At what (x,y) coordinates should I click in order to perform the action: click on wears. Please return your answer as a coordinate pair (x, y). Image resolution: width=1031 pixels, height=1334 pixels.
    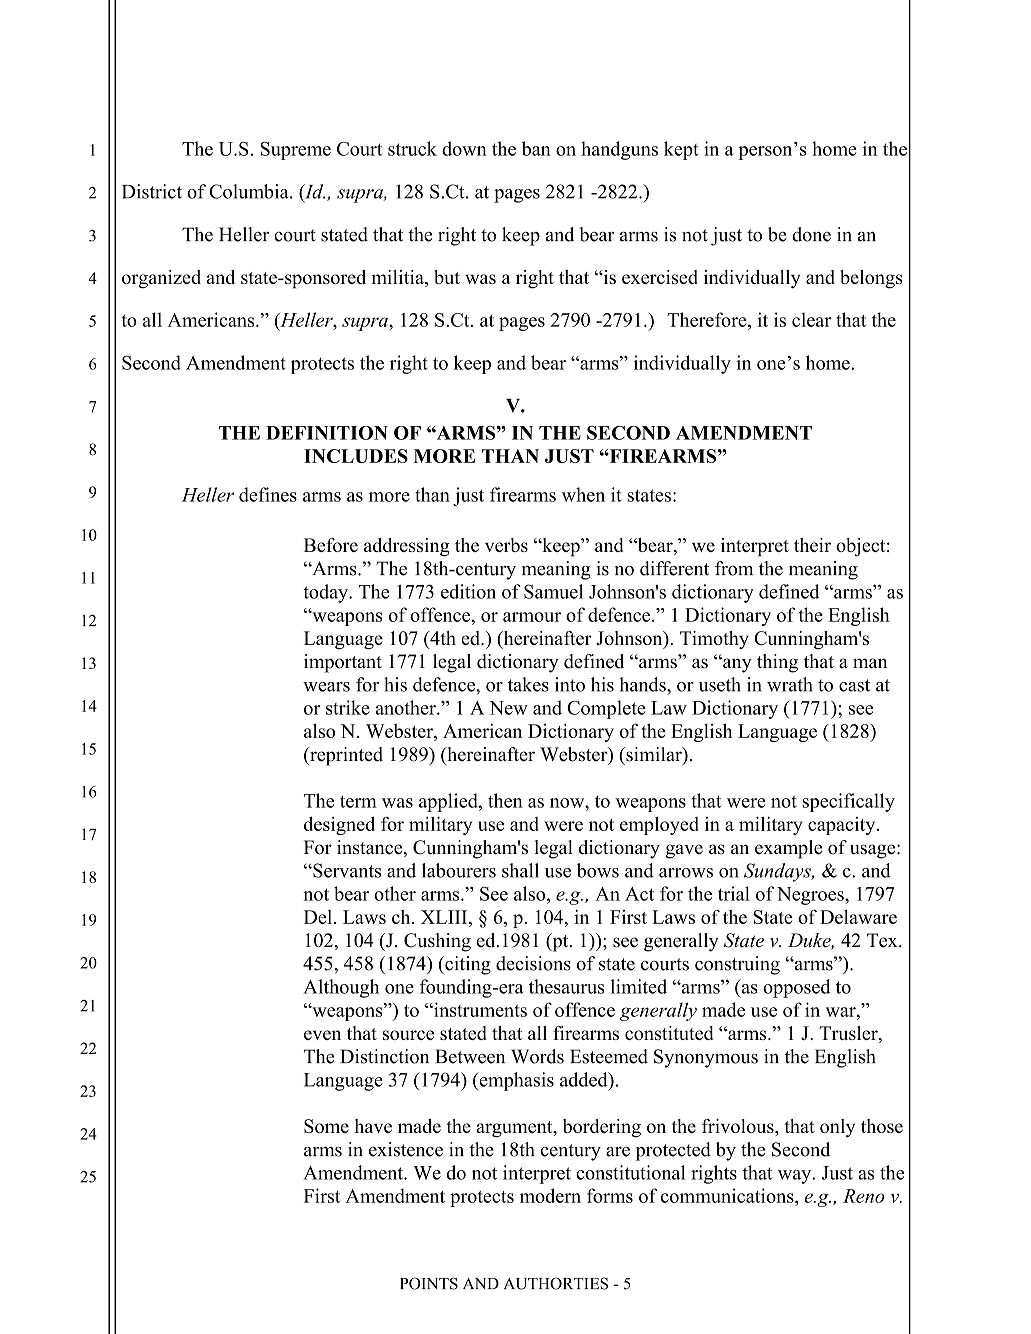
    Looking at the image, I should click on (326, 687).
